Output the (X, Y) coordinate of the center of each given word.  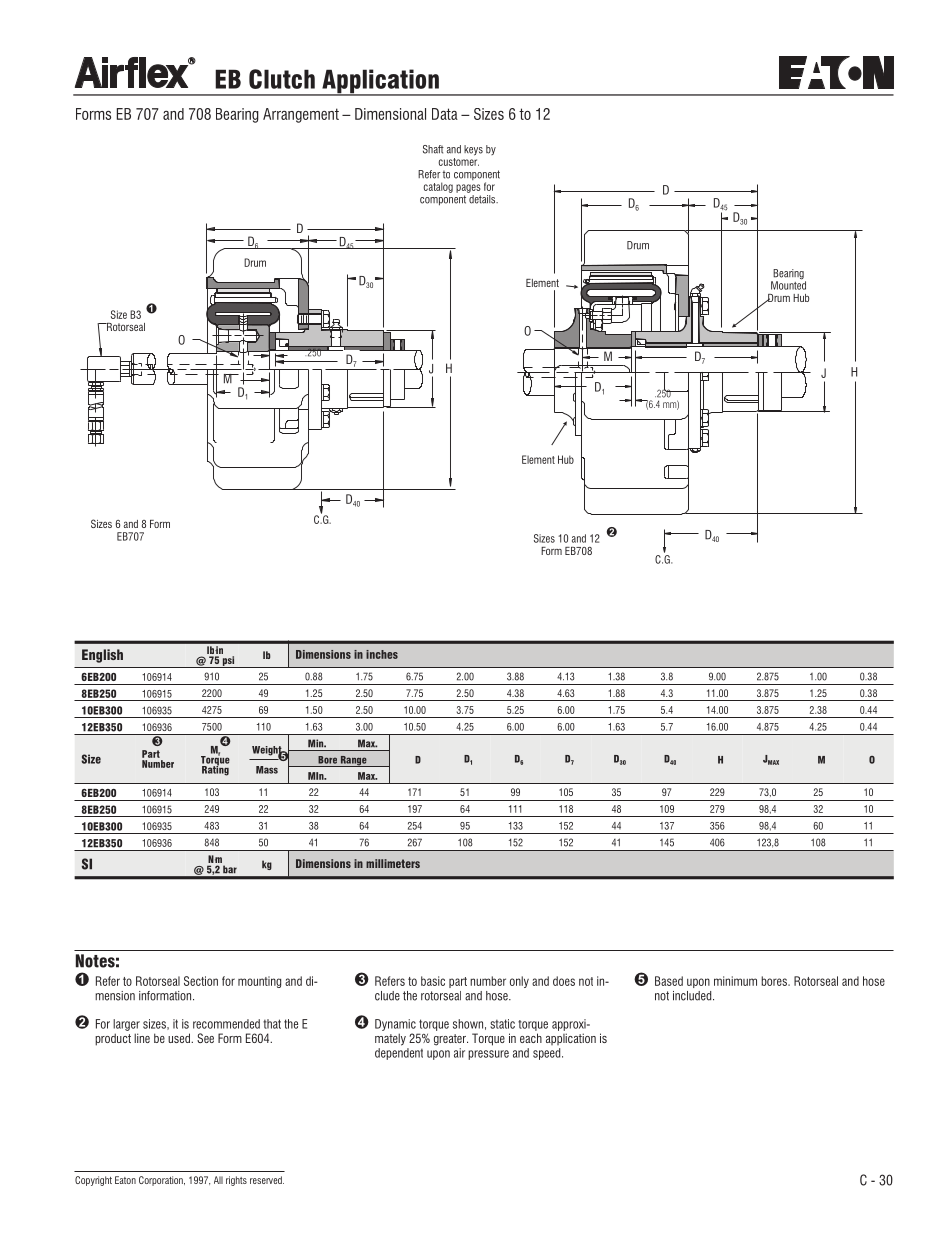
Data (445, 114)
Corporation (162, 1181)
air (459, 1053)
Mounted (788, 284)
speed (548, 1054)
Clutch (282, 79)
